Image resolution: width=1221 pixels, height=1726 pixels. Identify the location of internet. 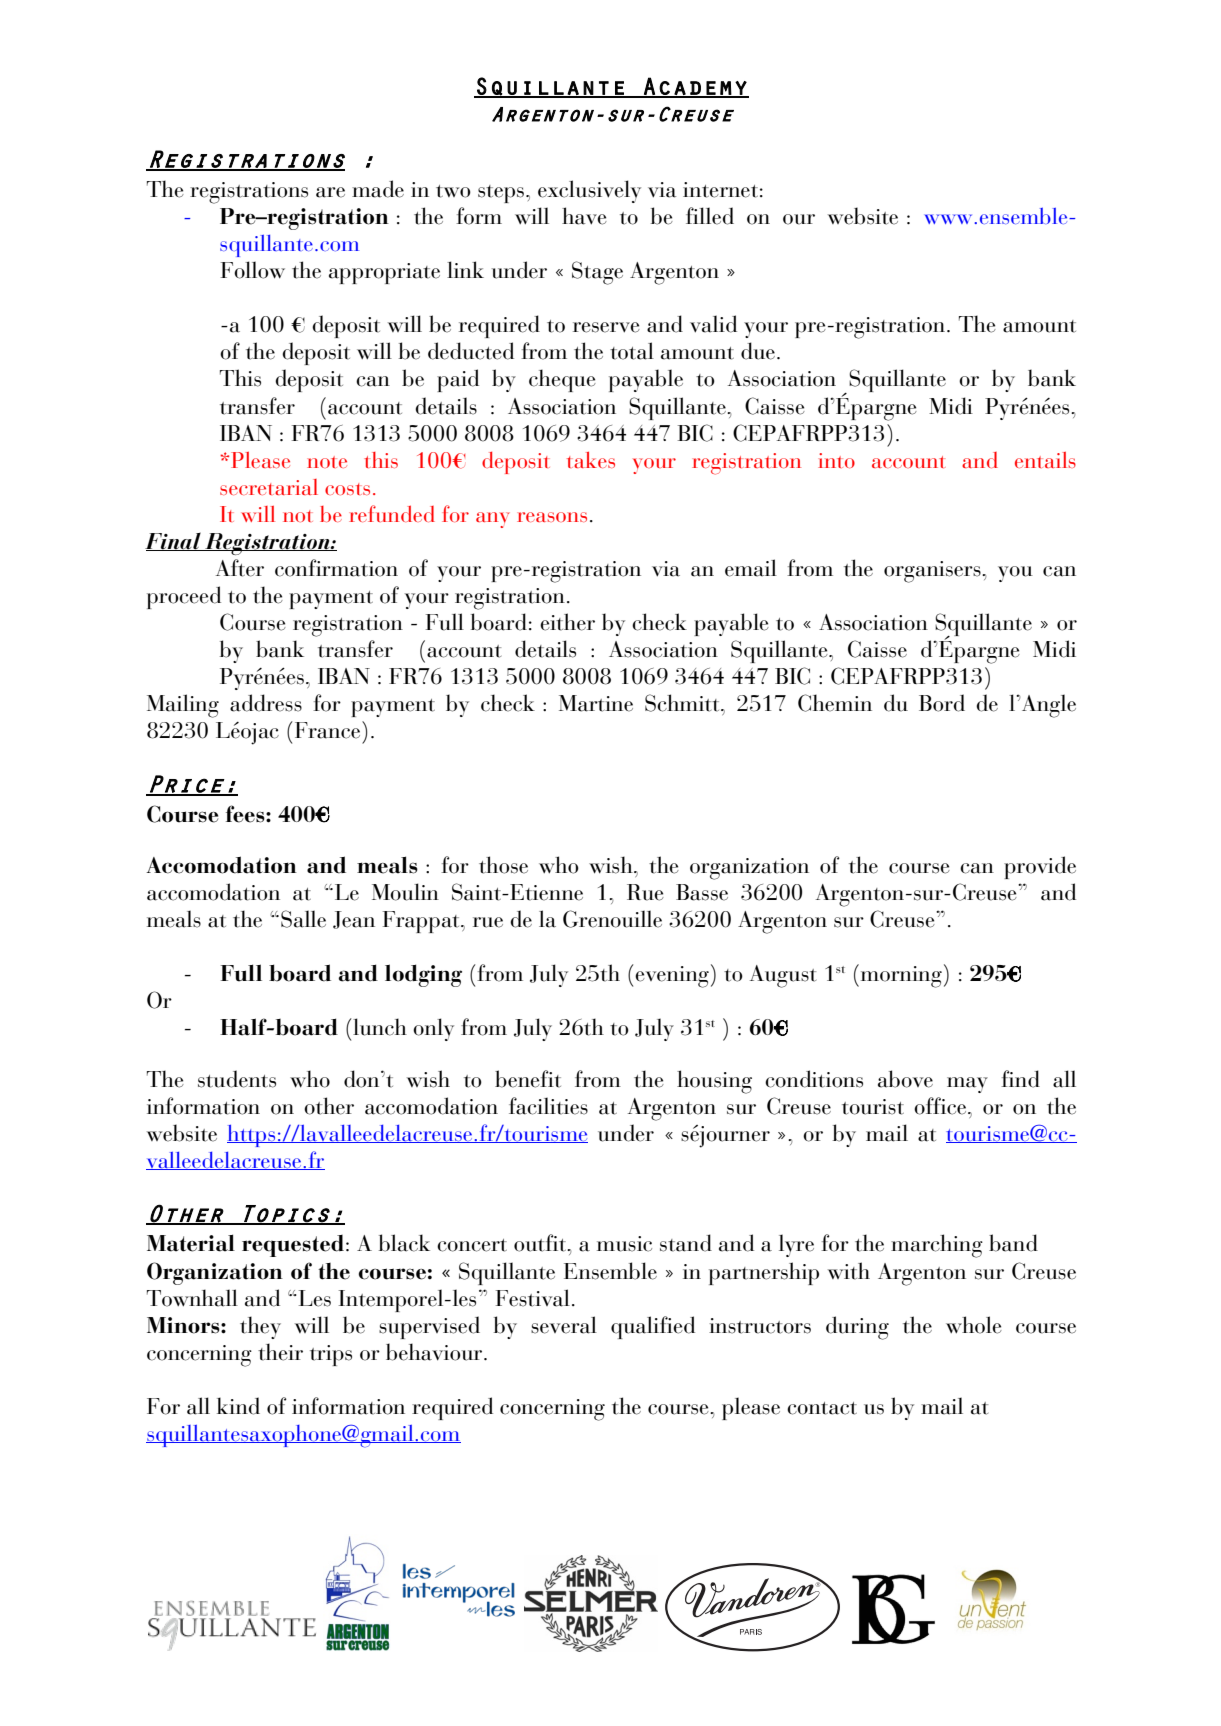
(720, 190).
